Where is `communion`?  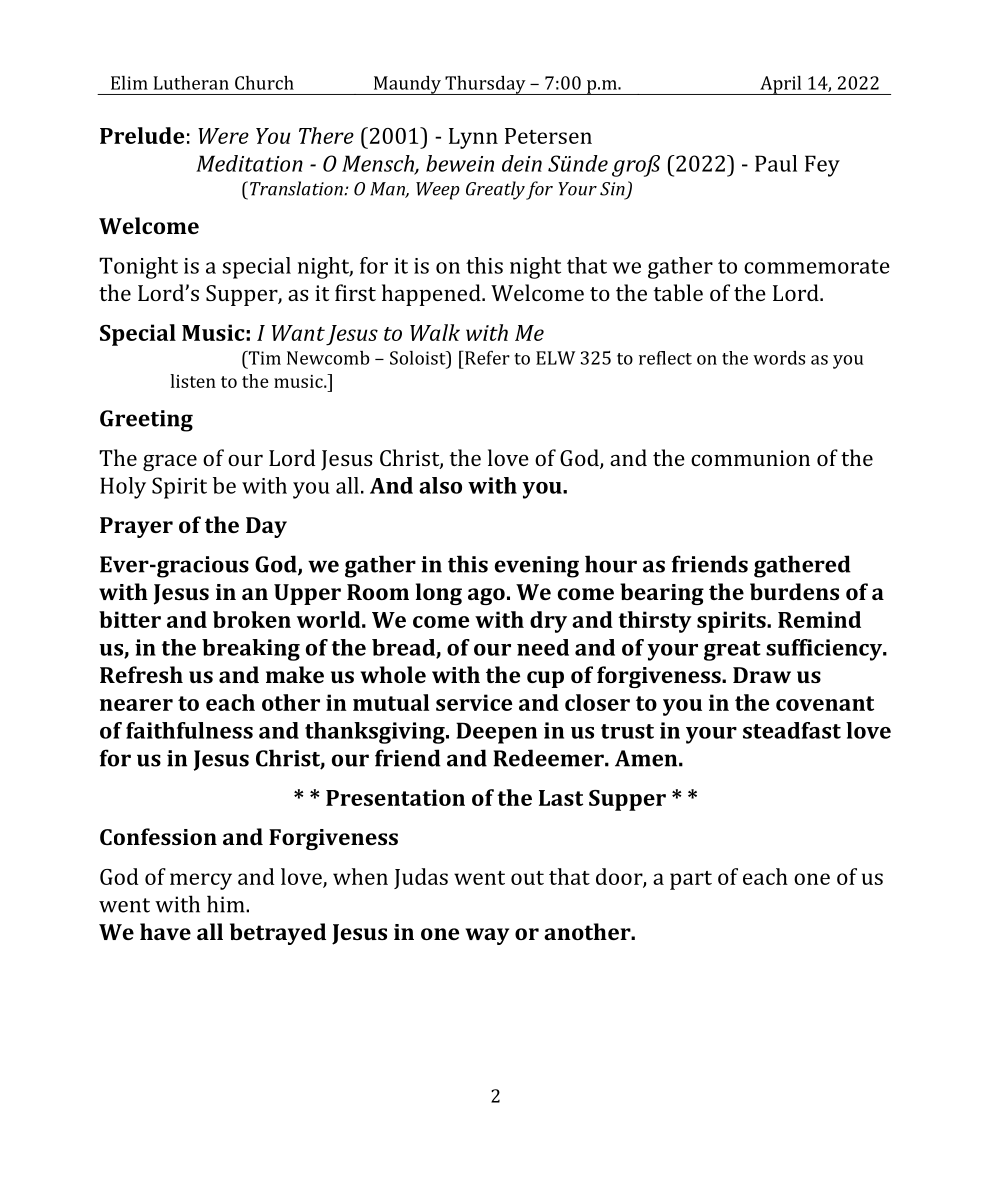
communion is located at coordinates (750, 458).
